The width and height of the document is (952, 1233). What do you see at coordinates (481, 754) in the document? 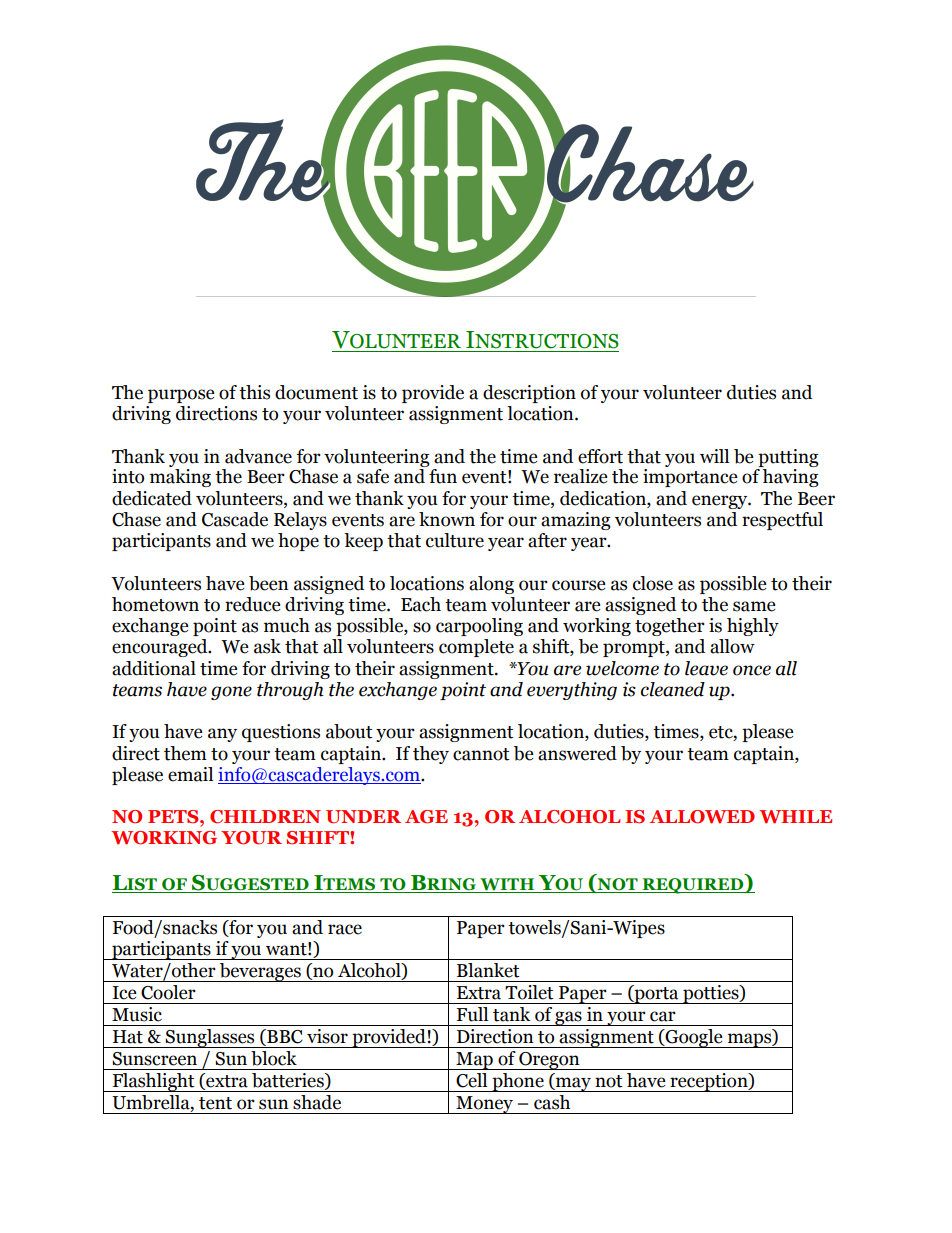
I see `cannot` at bounding box center [481, 754].
